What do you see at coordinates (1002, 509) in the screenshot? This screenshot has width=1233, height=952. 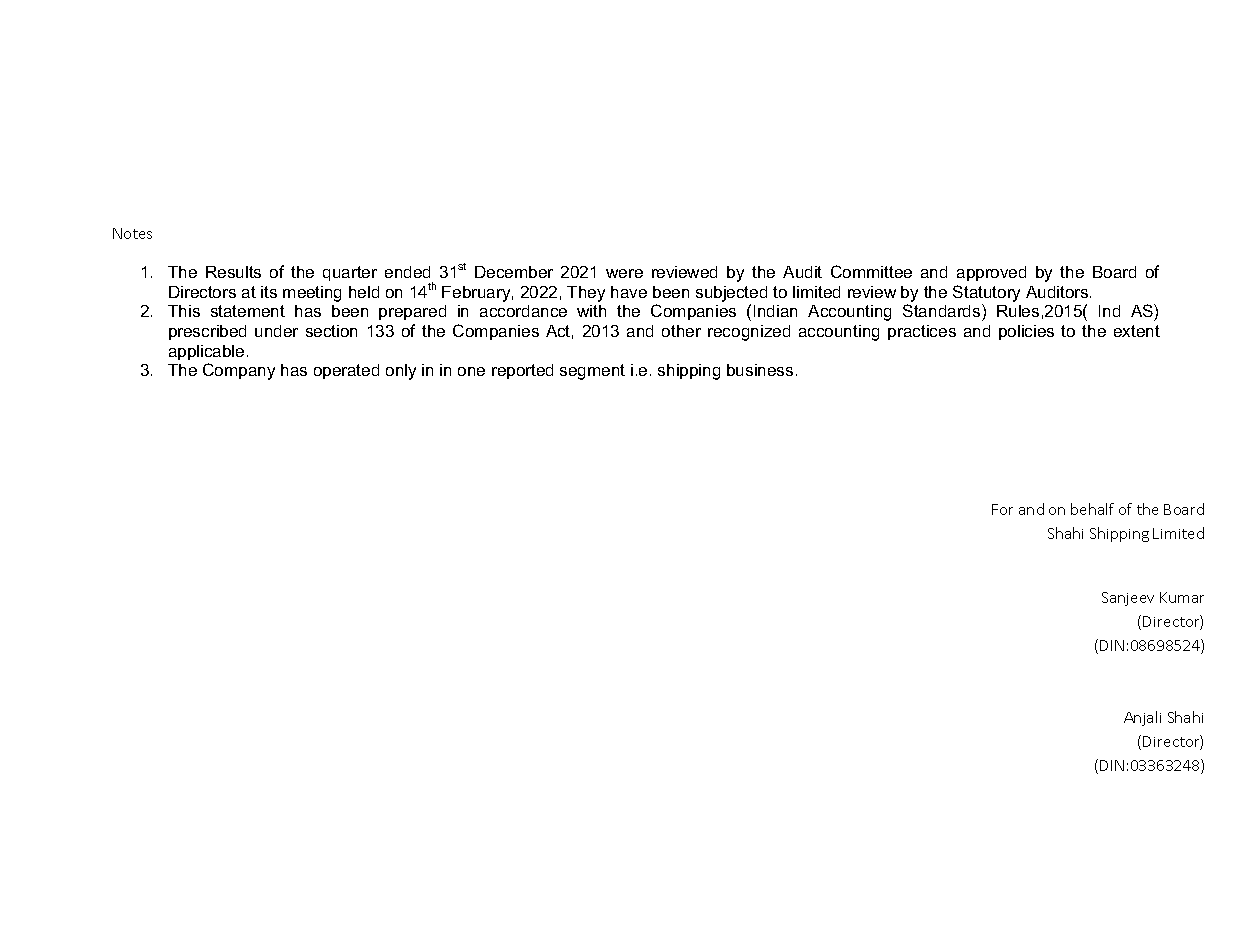 I see `For` at bounding box center [1002, 509].
